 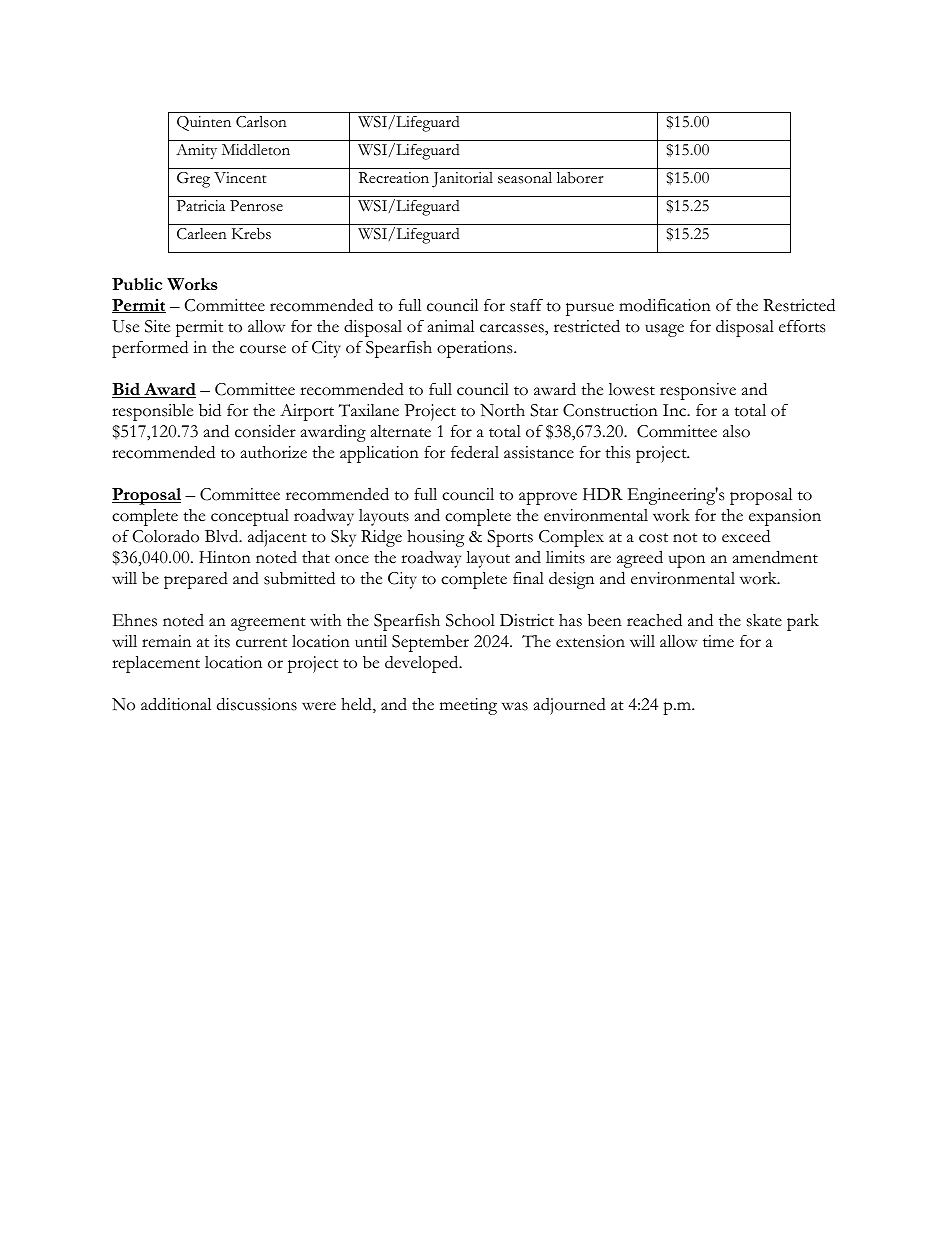 I want to click on Janitorial, so click(x=462, y=180).
